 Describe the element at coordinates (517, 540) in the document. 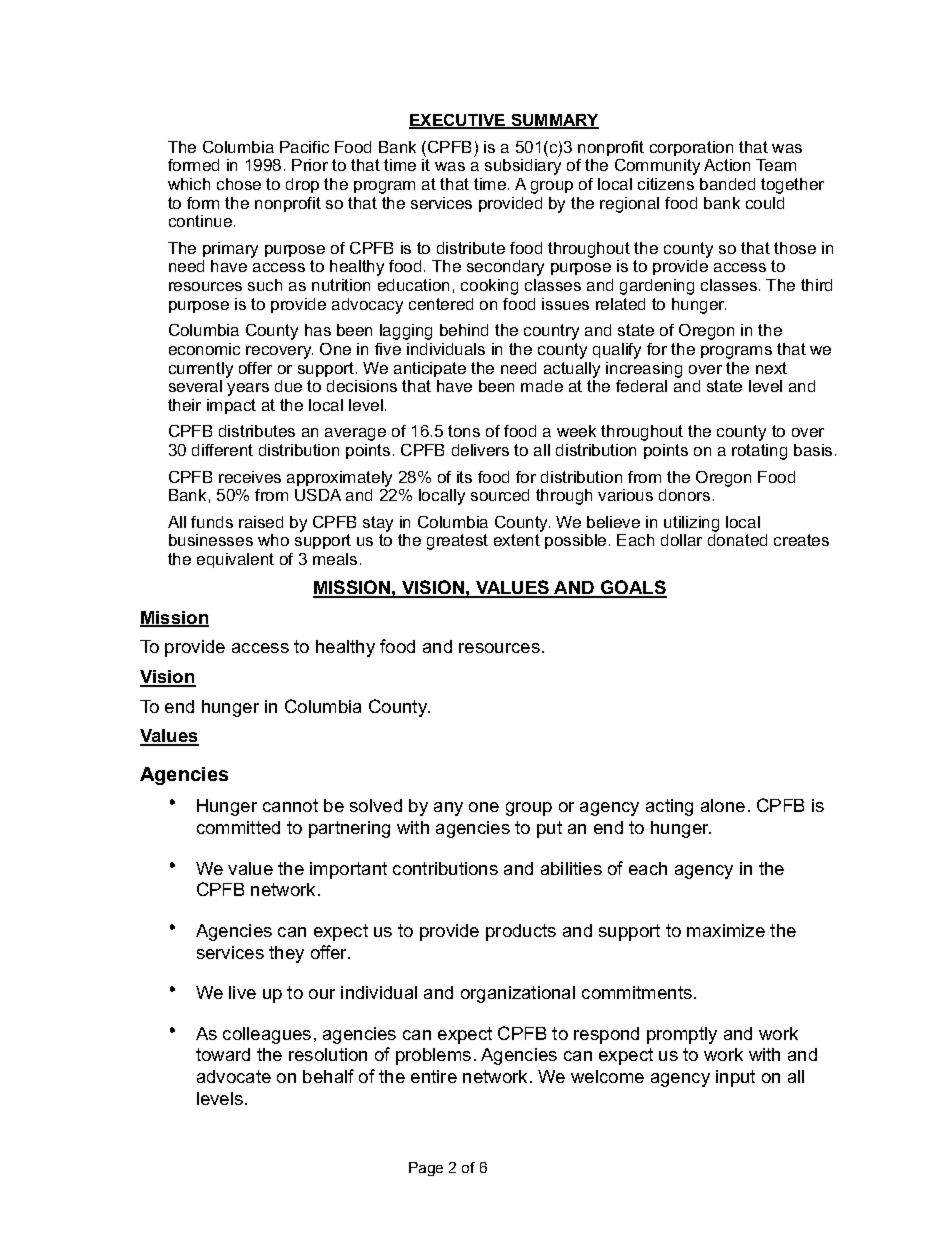

I see `extent` at that location.
